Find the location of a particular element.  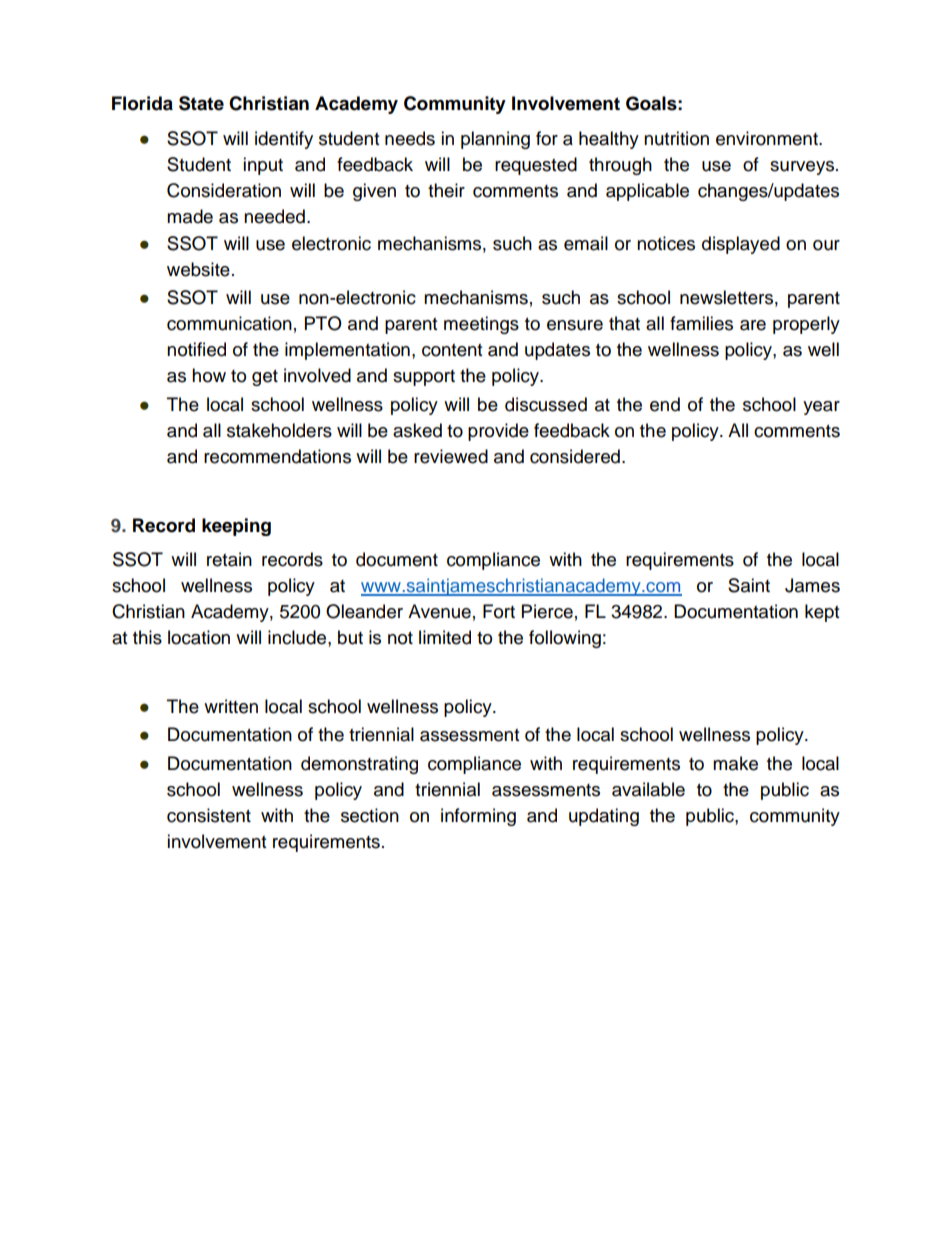

consistent is located at coordinates (209, 815).
